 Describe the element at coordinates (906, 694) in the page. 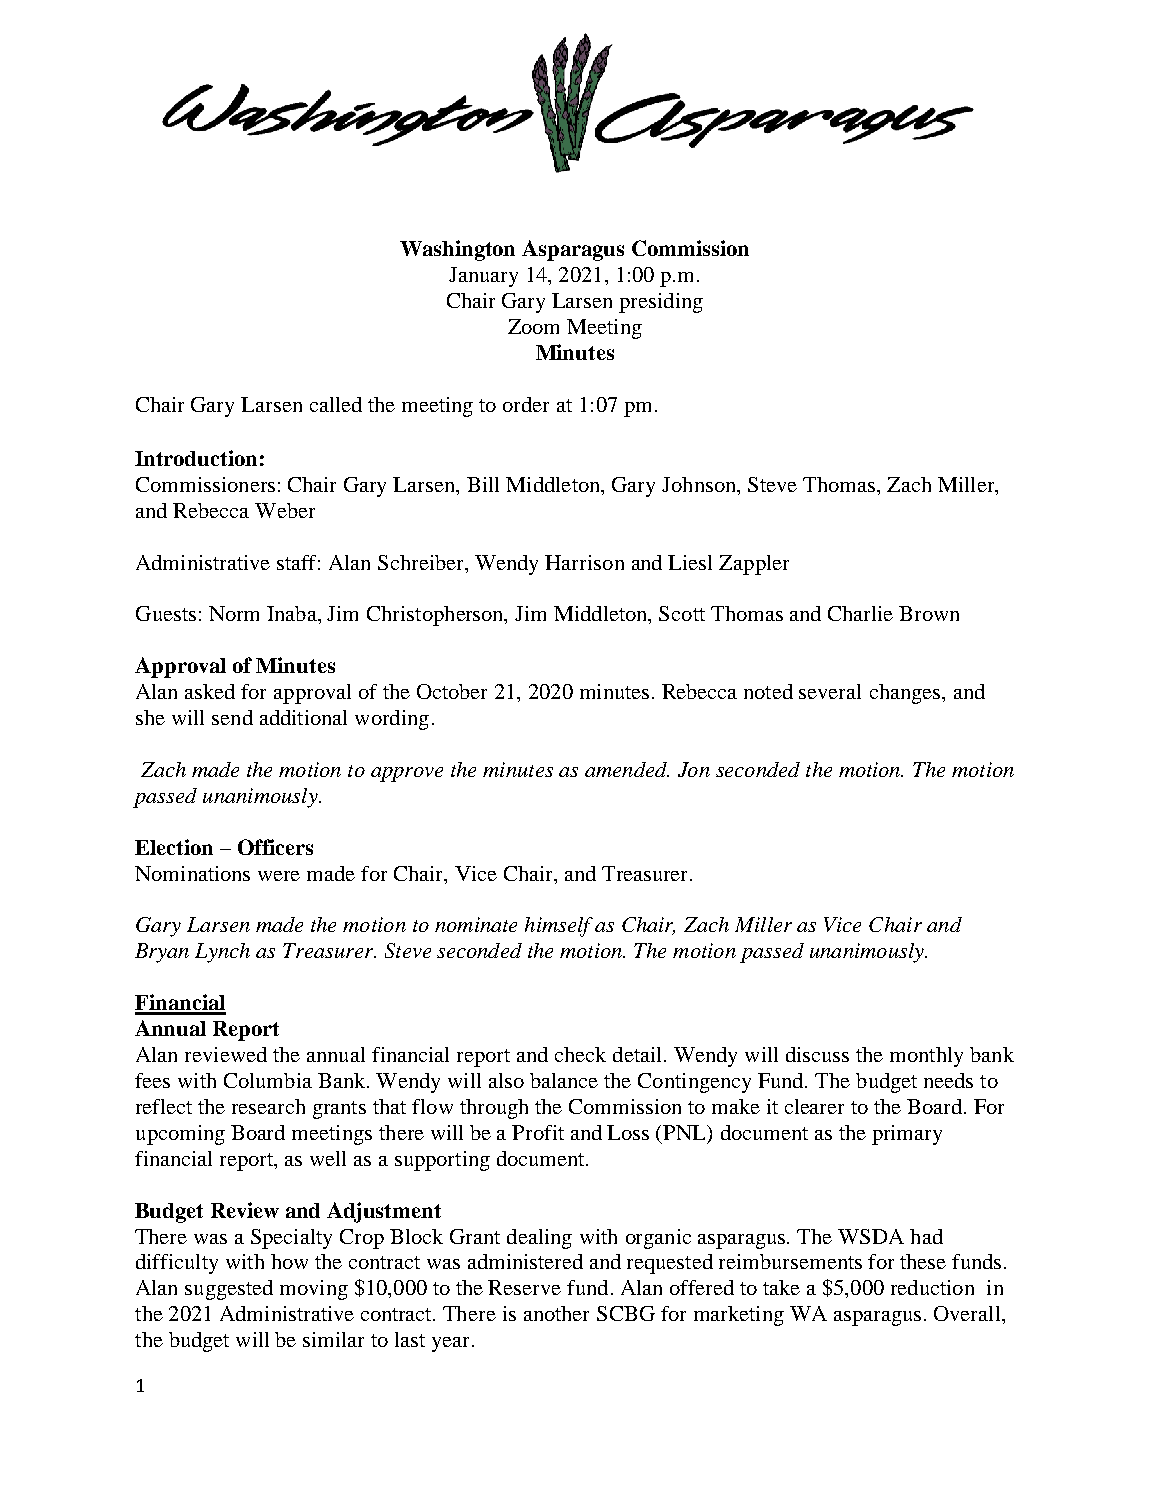

I see `changes` at that location.
